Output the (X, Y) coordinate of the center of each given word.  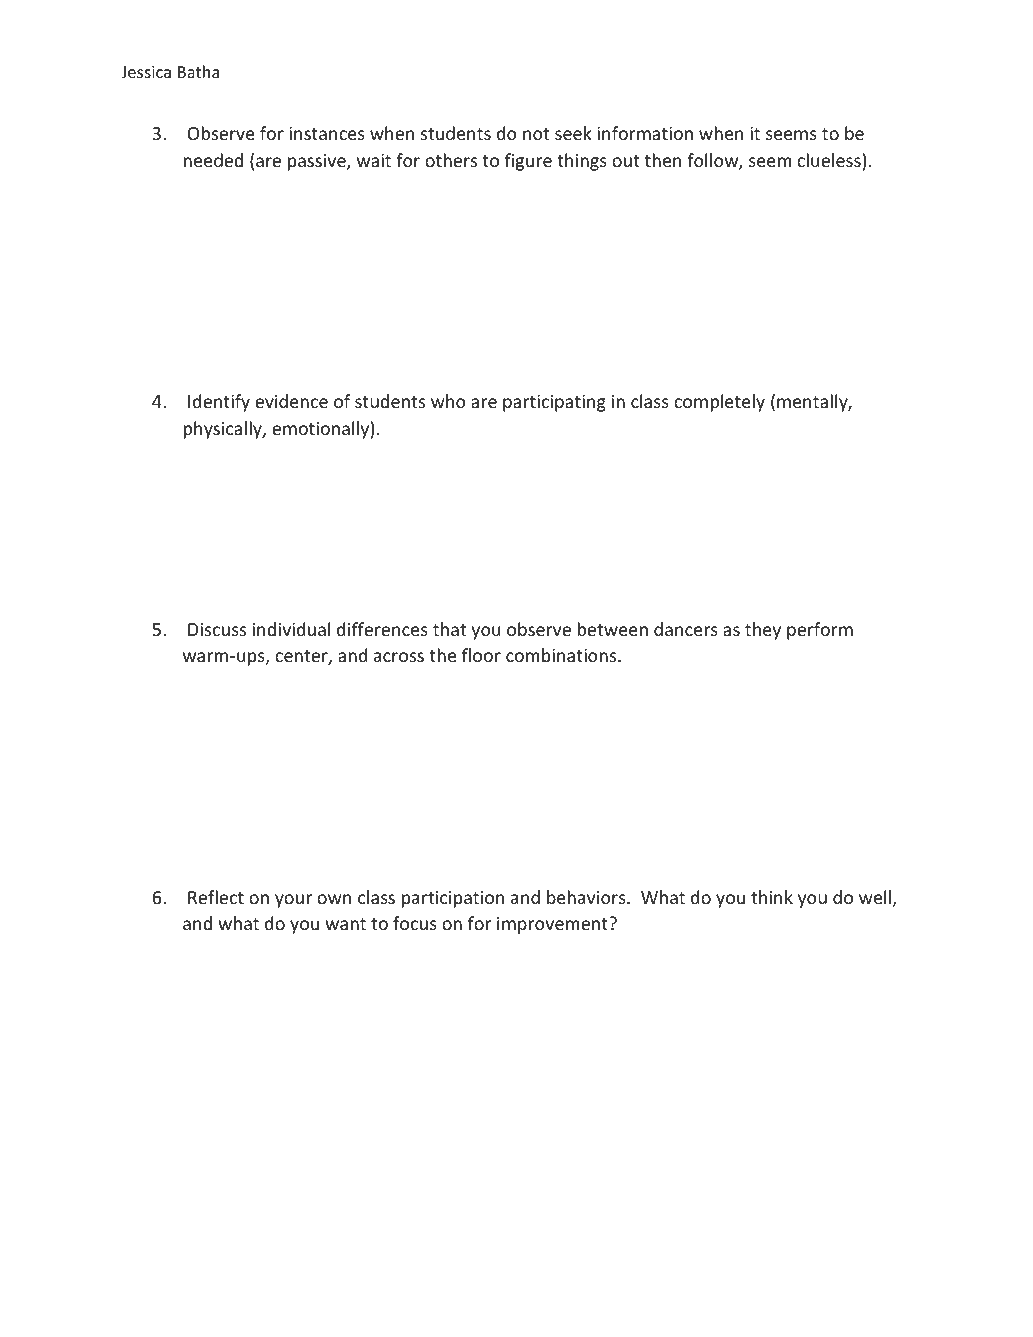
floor (481, 655)
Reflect (216, 897)
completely (719, 403)
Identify (219, 403)
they (763, 631)
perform (820, 631)
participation (453, 899)
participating (554, 403)
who (448, 401)
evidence (291, 401)
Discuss (217, 629)
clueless (829, 160)
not (536, 134)
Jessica (146, 72)
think (772, 897)
